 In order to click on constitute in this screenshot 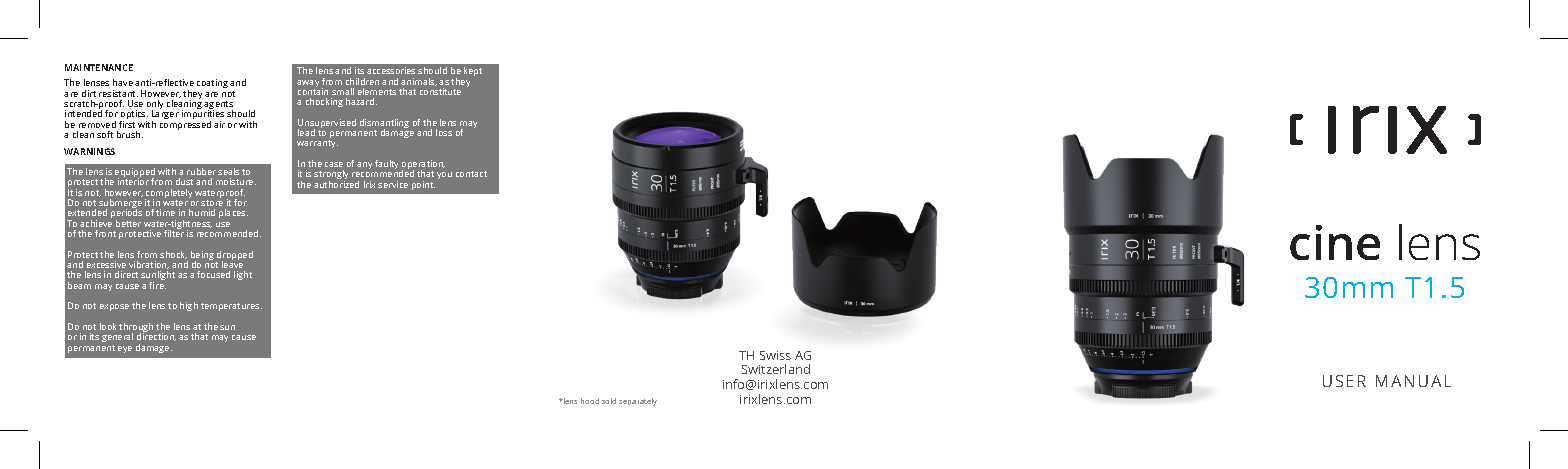, I will do `click(440, 91)`.
